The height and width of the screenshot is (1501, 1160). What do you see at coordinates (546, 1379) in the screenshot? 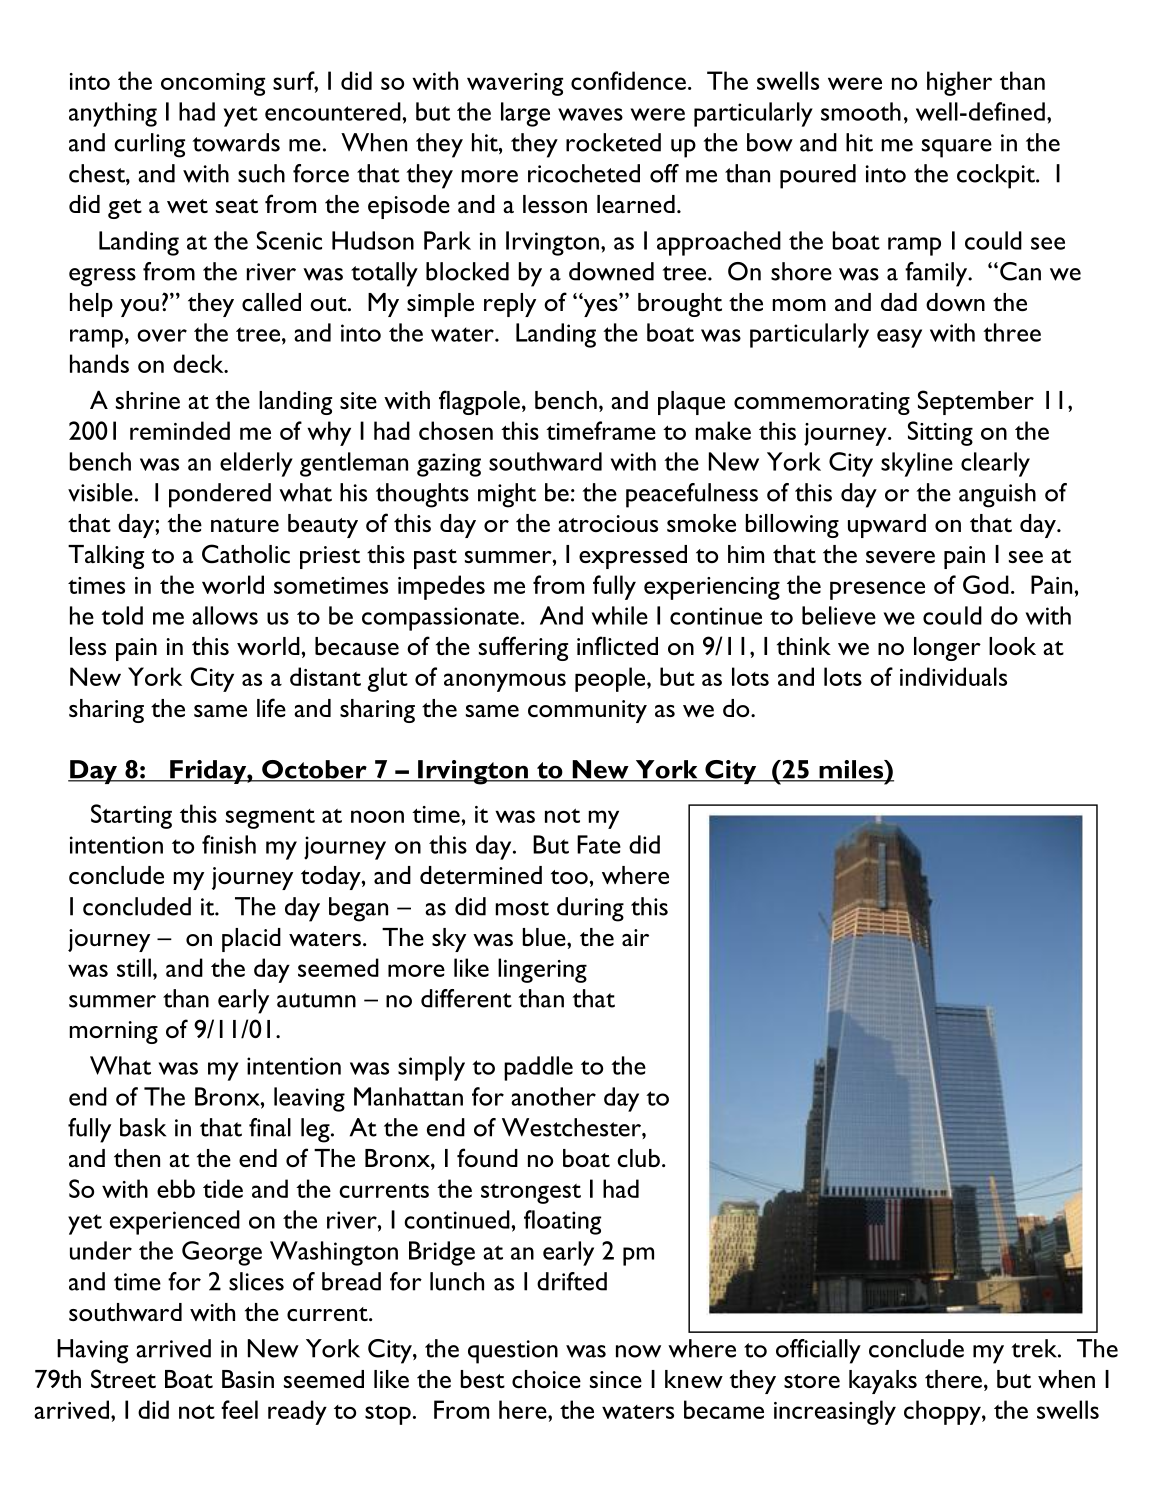
I see `choice` at bounding box center [546, 1379].
